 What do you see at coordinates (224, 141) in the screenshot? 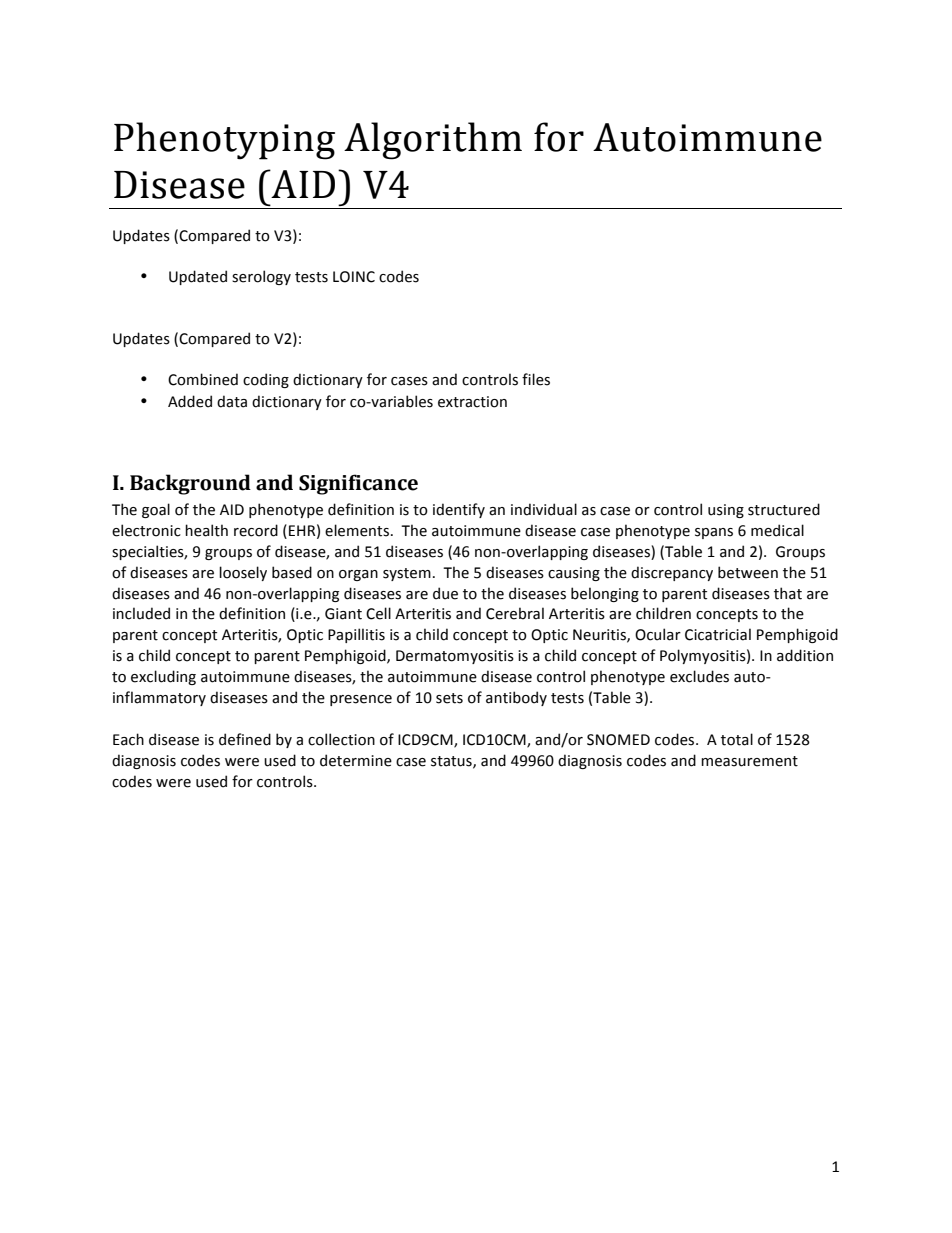
I see `Phenotyping` at bounding box center [224, 141].
